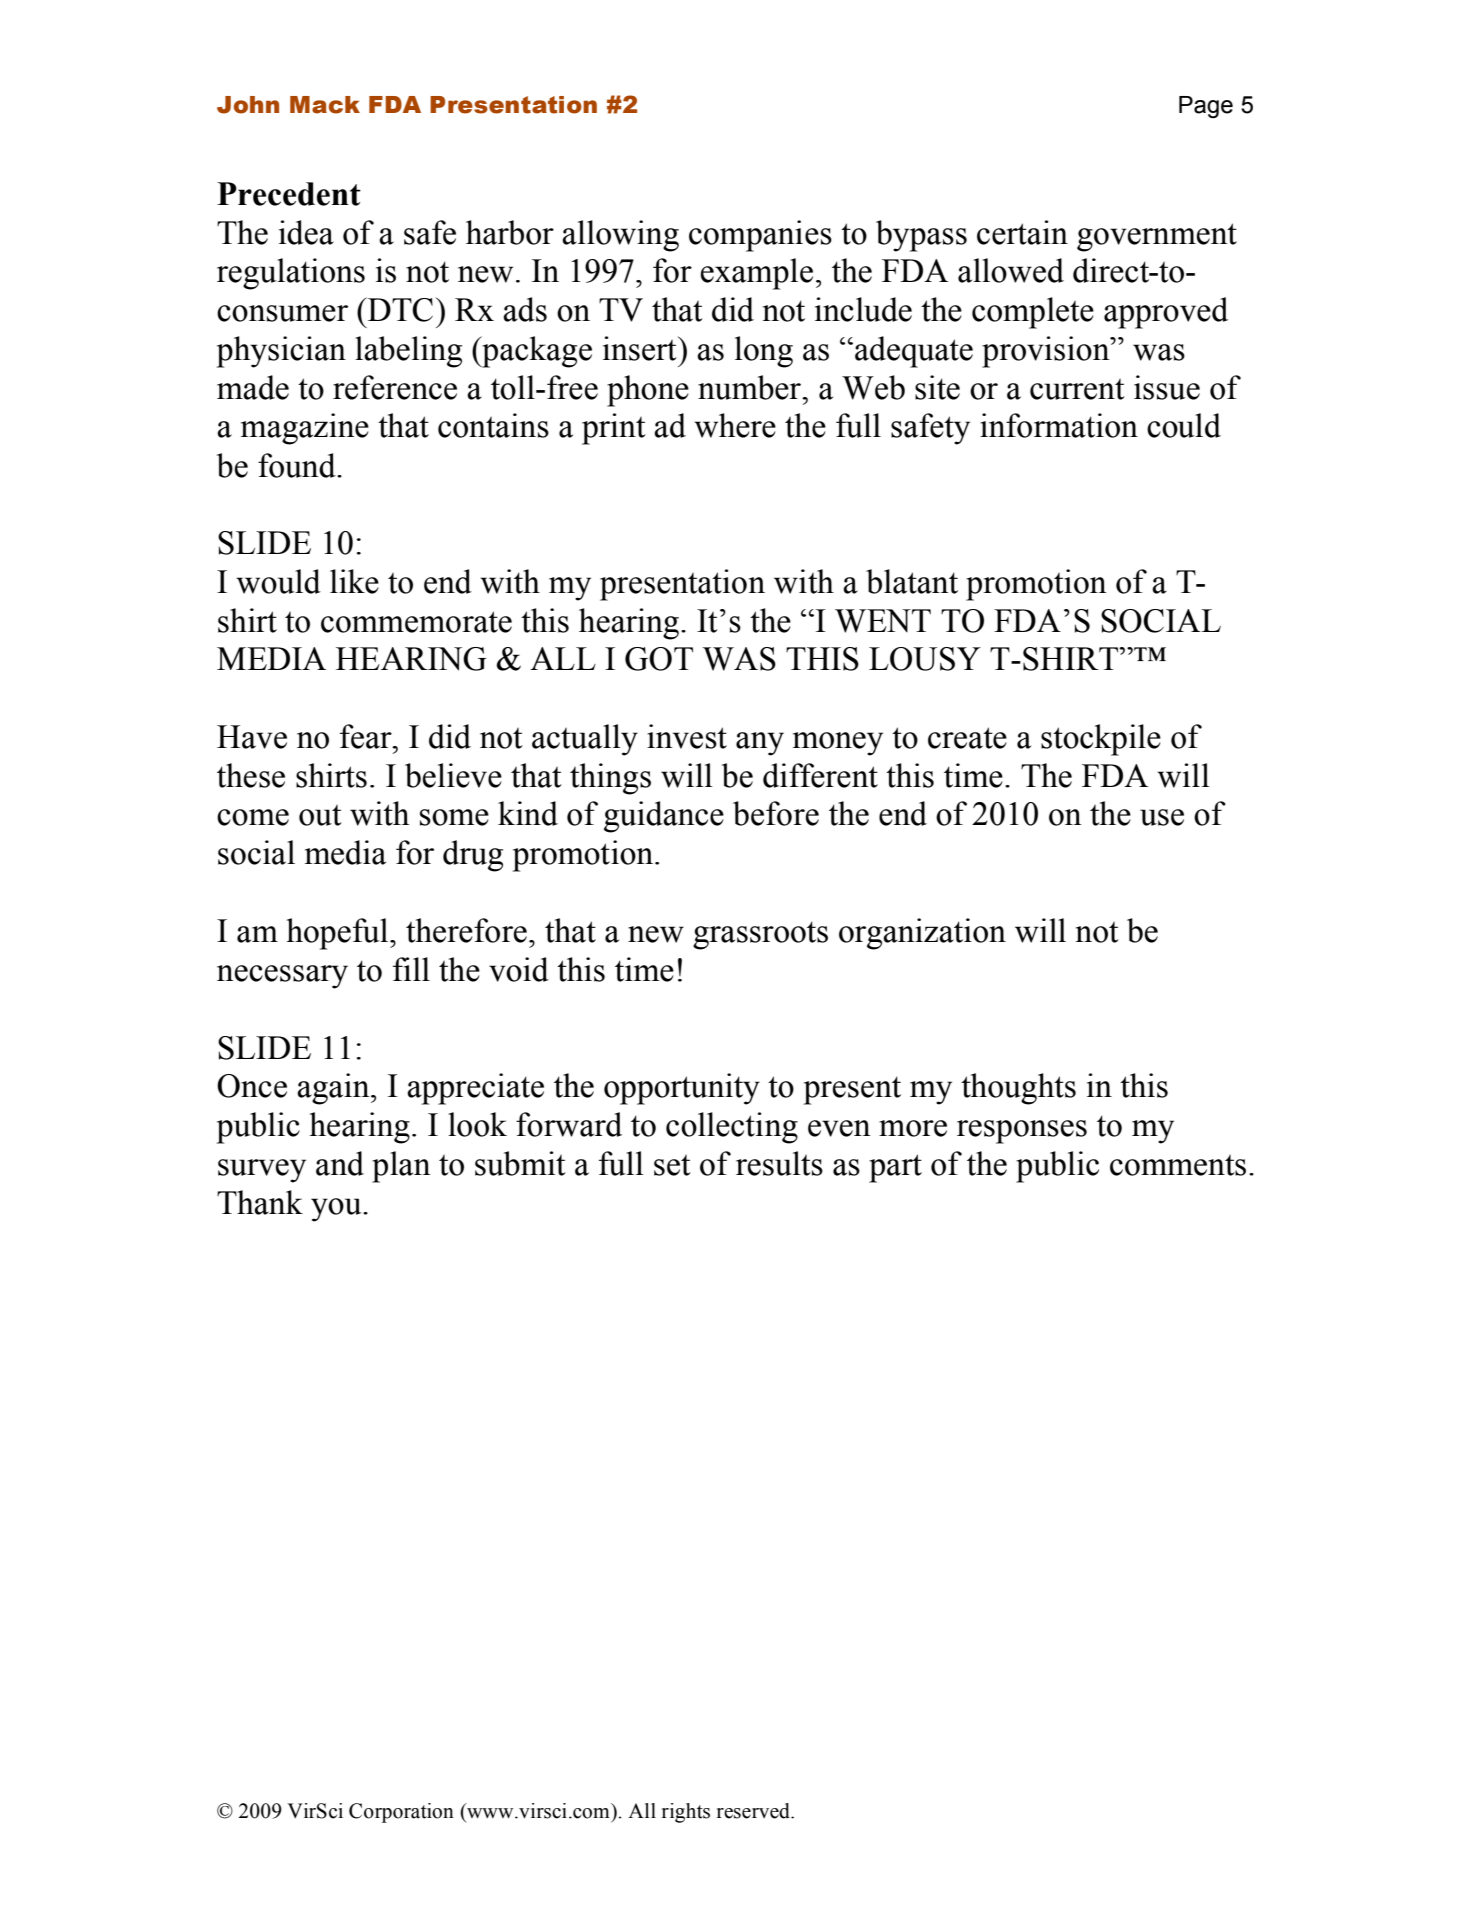  I want to click on companies, so click(760, 236).
